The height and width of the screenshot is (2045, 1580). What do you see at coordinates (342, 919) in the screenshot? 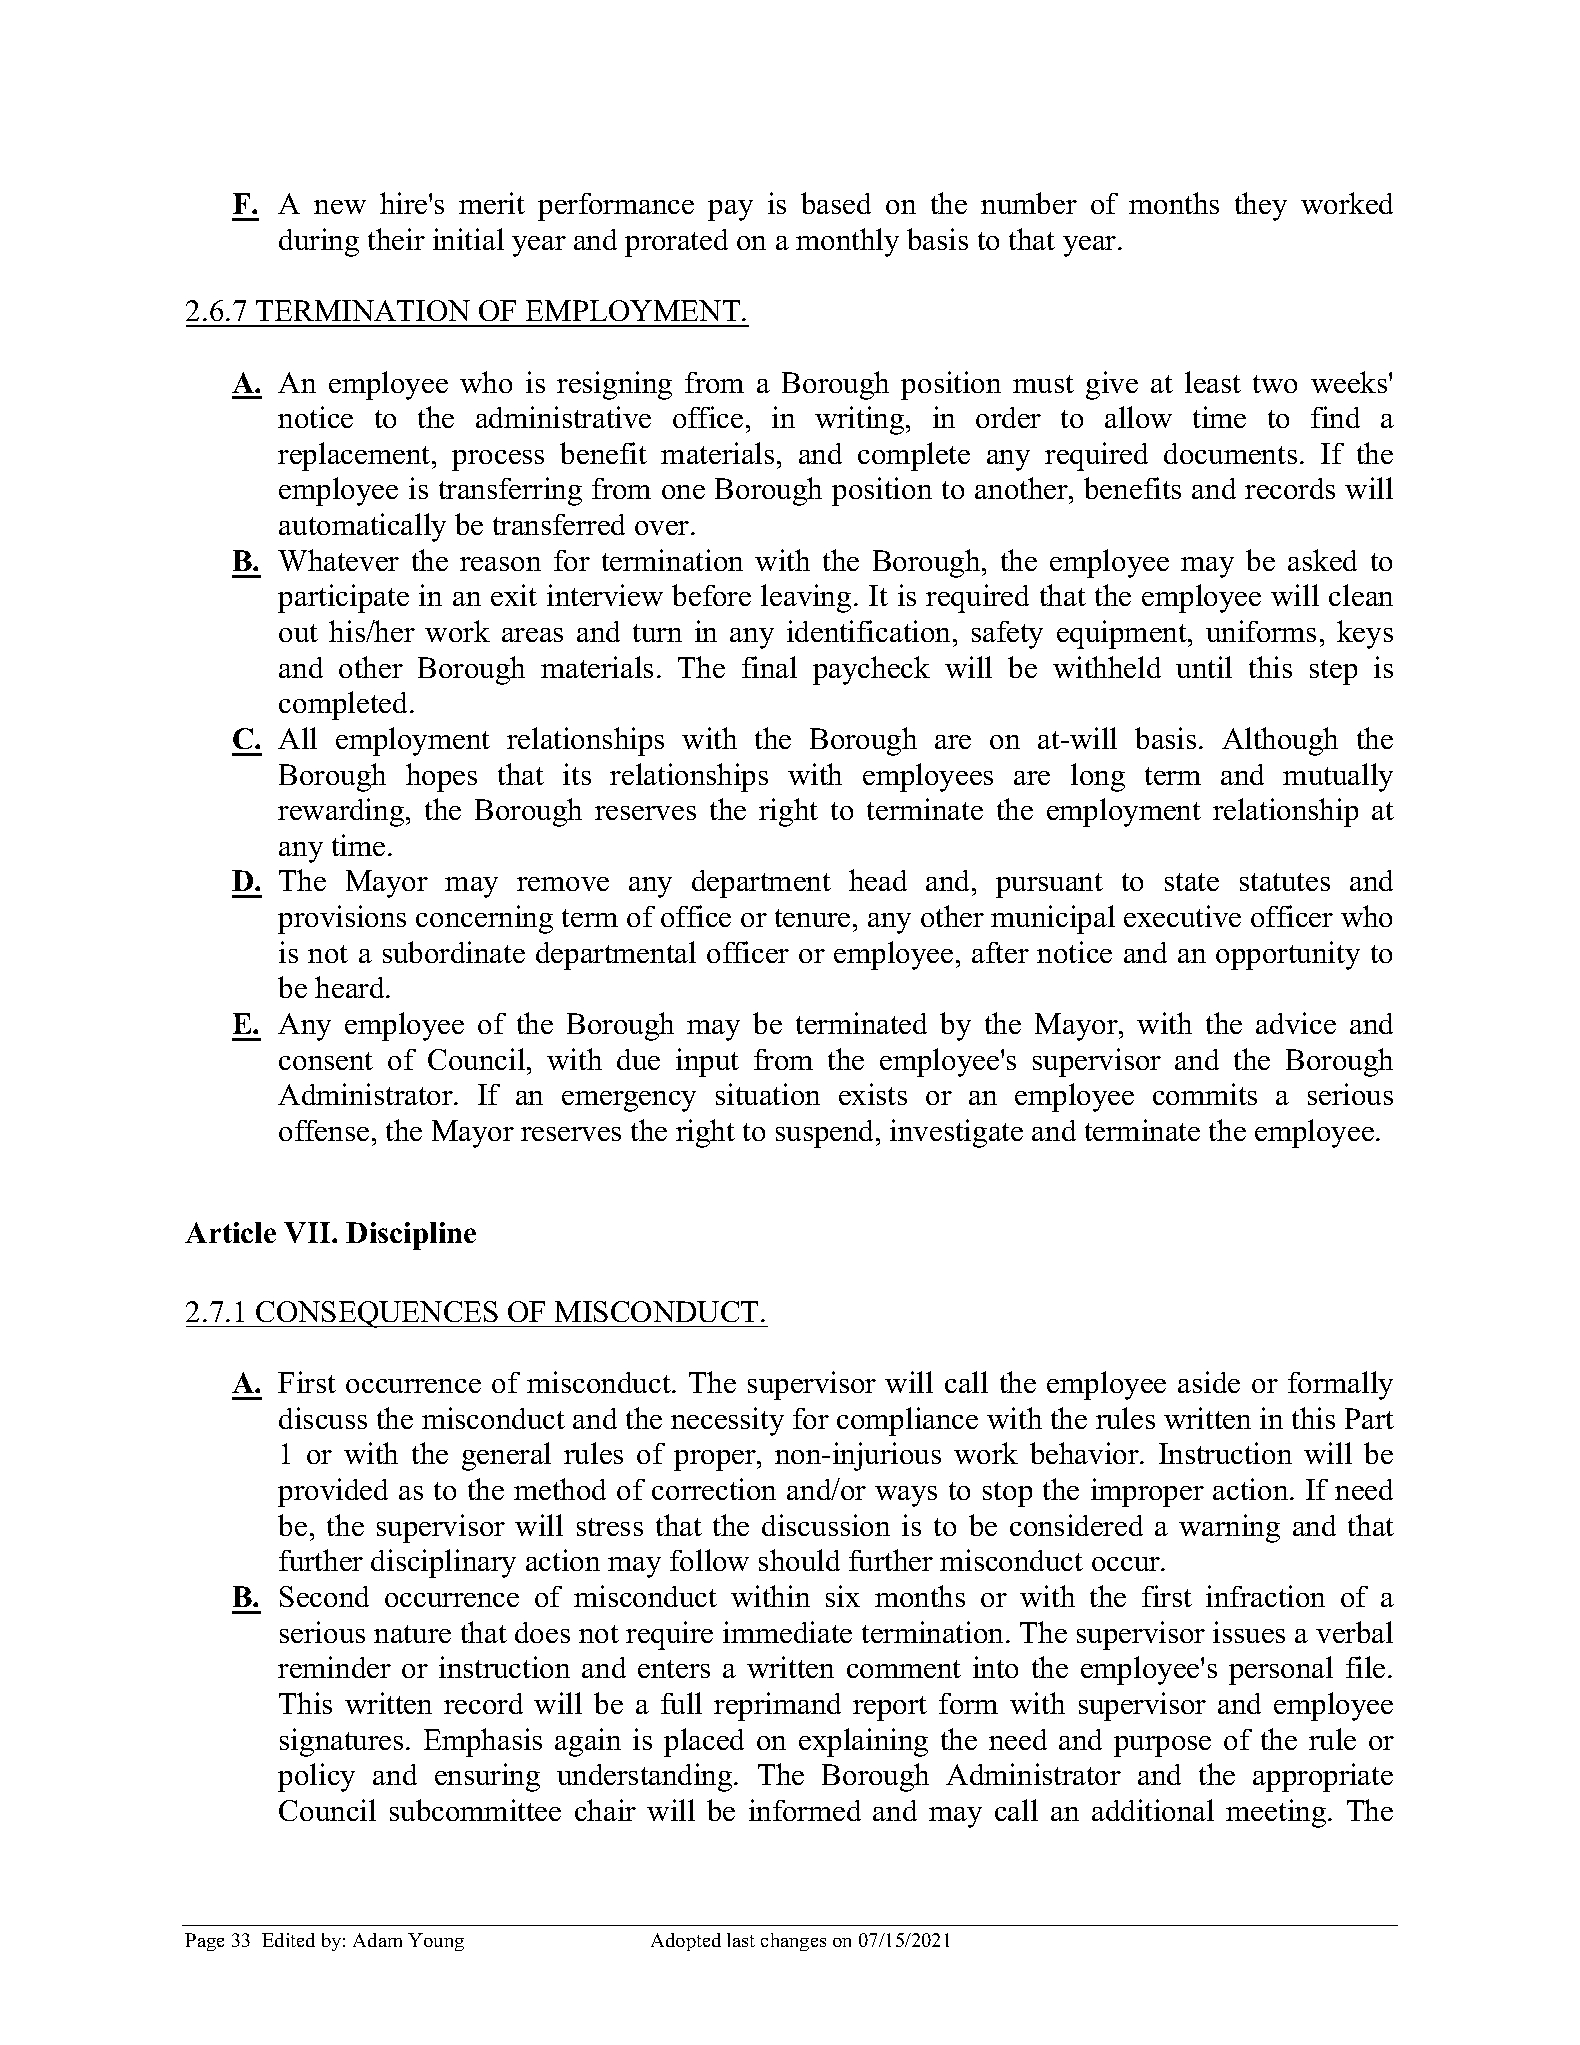
I see `provisions` at bounding box center [342, 919].
